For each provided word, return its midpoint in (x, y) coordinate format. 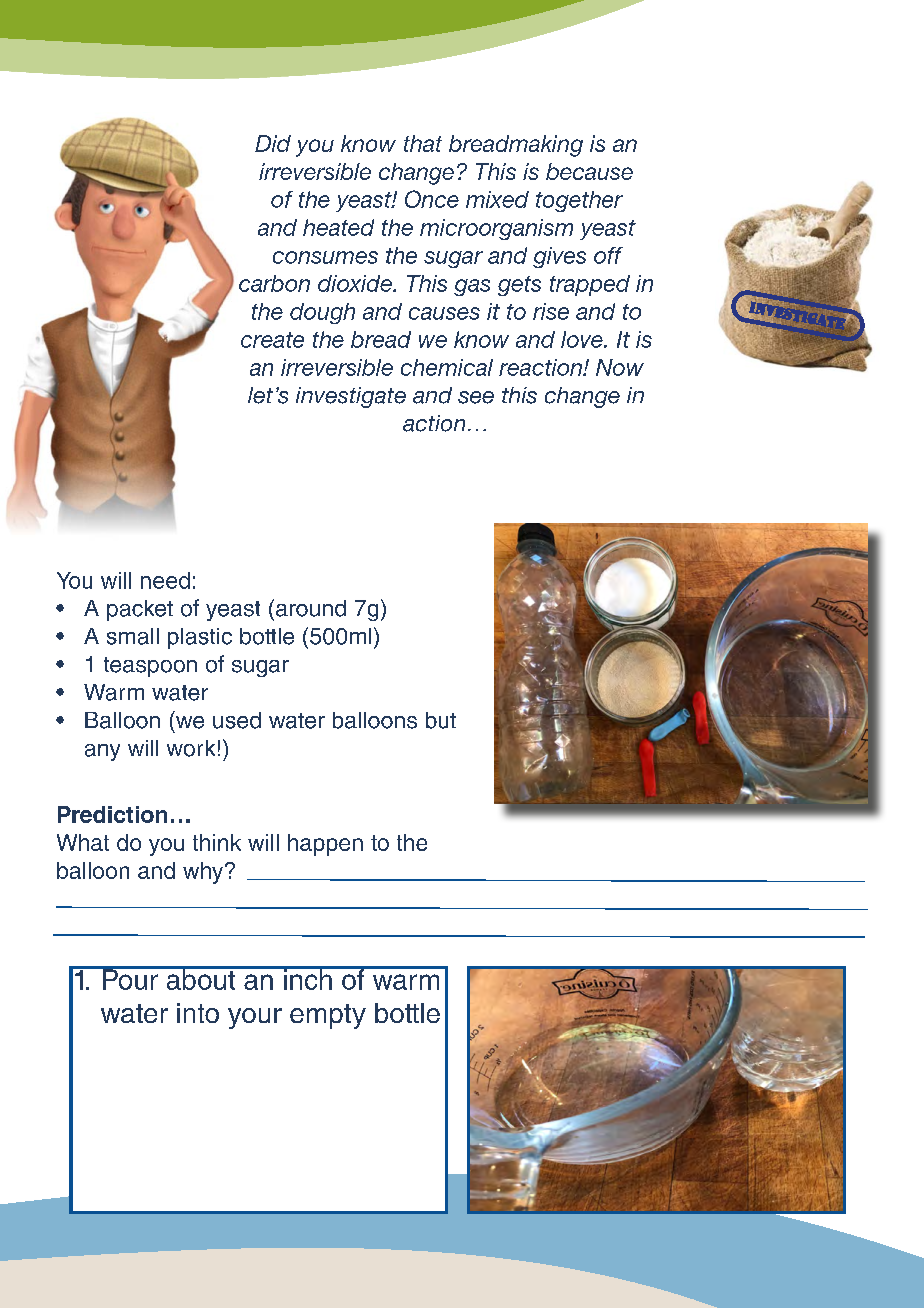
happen (325, 845)
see (476, 397)
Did (273, 143)
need (165, 580)
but (441, 720)
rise (551, 311)
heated (338, 227)
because (589, 171)
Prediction (112, 814)
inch (308, 978)
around (311, 608)
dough (322, 313)
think (217, 842)
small (133, 636)
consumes (325, 257)
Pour (130, 978)
